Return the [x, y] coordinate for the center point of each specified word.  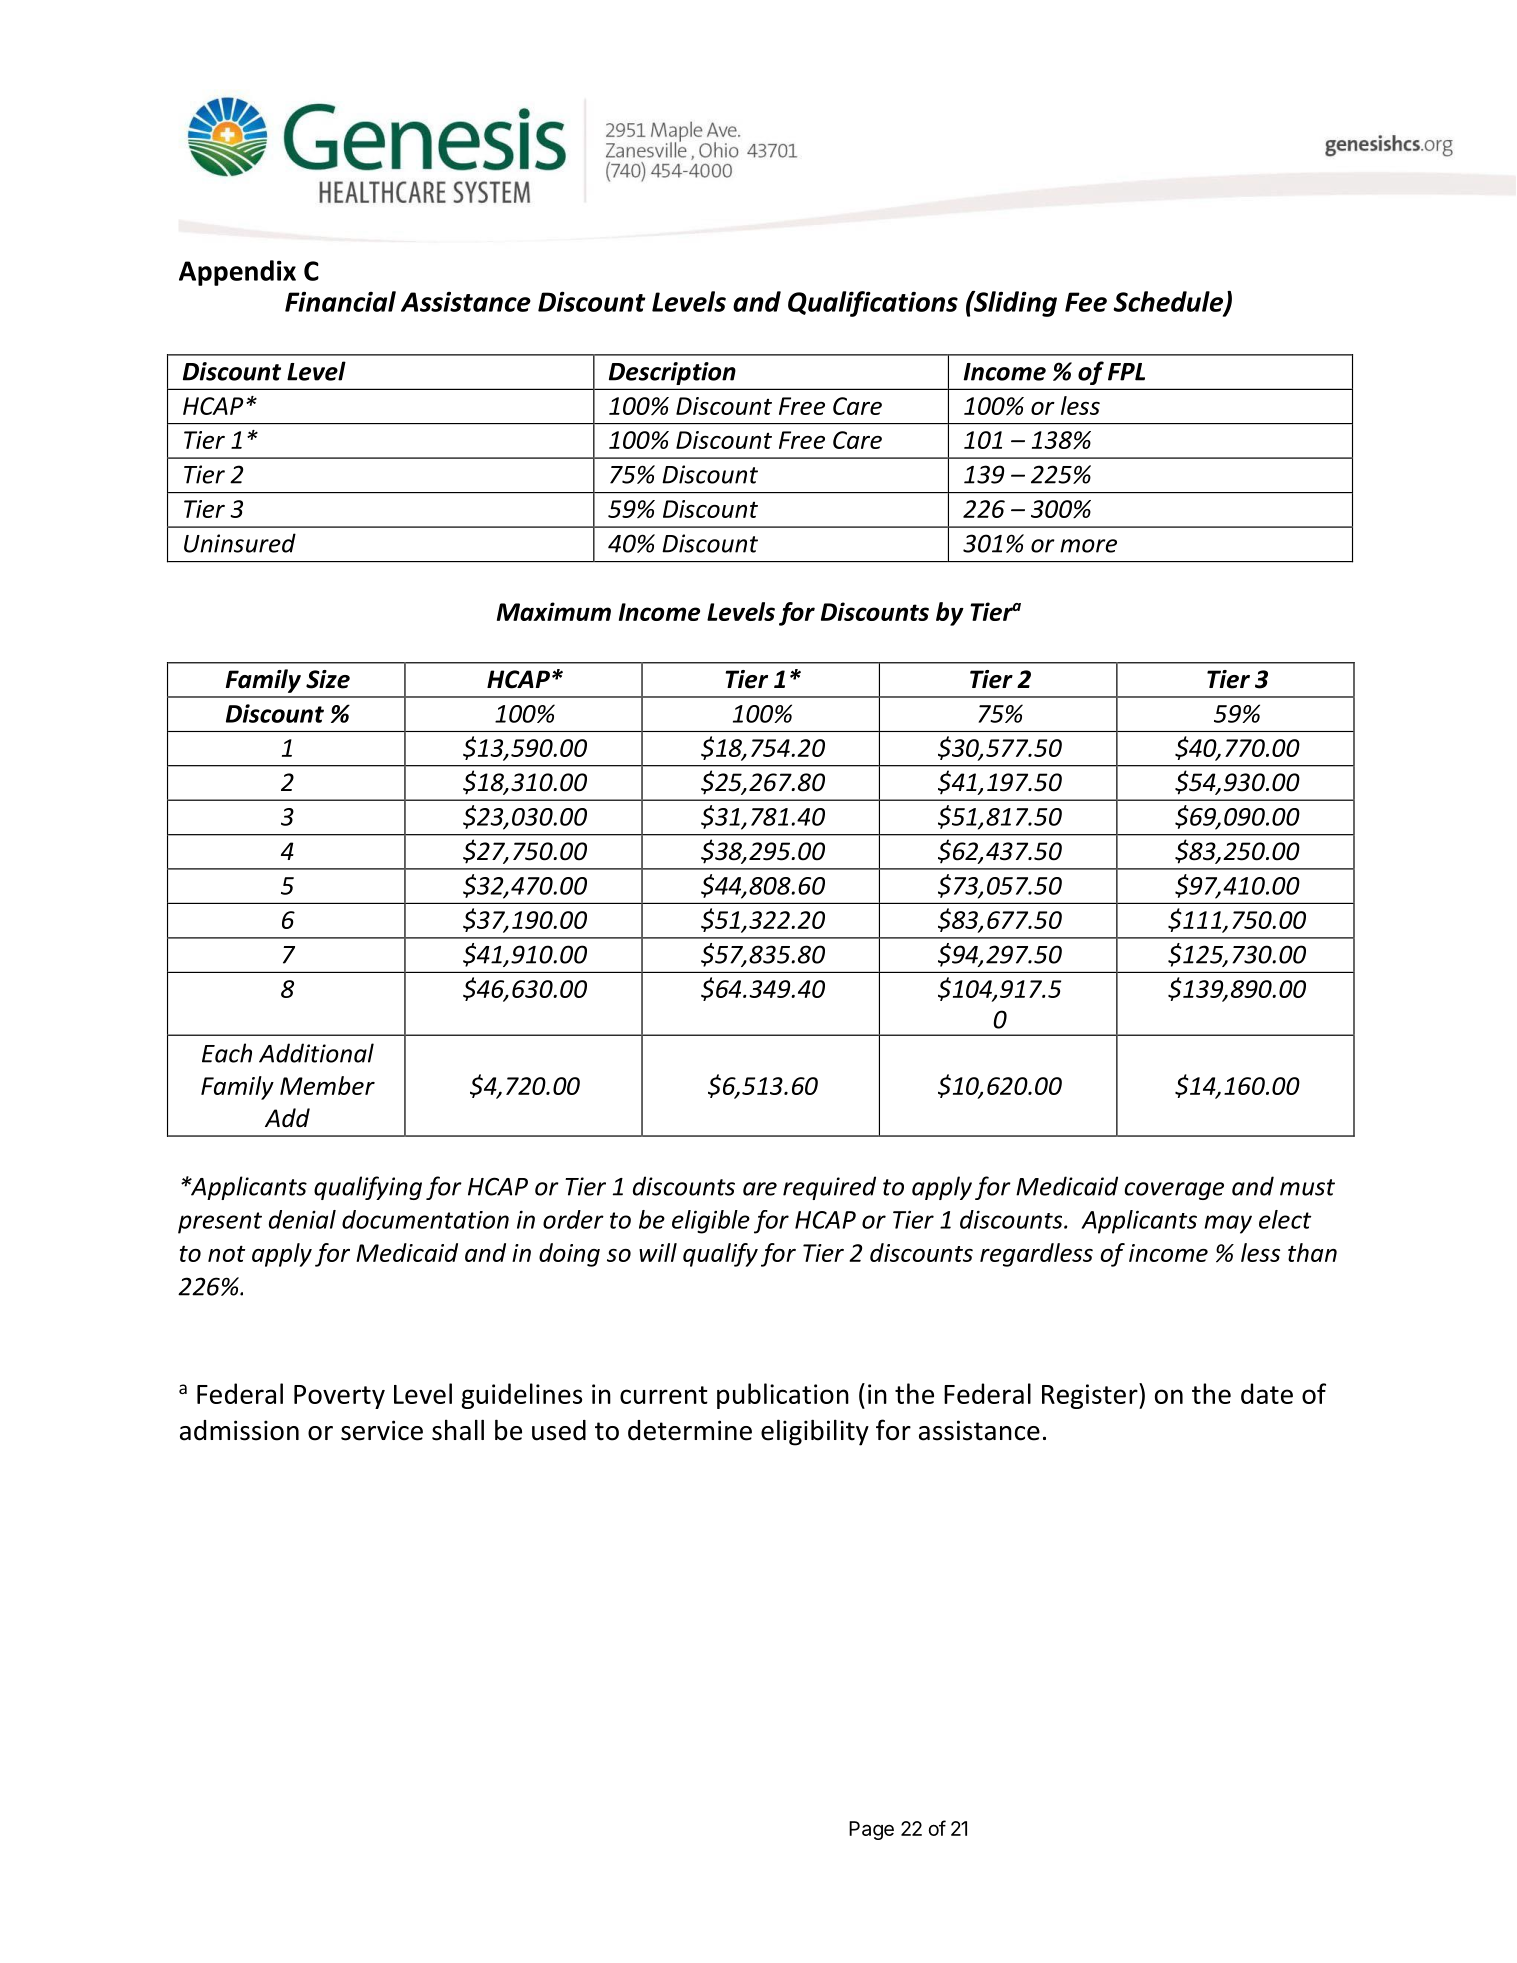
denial [302, 1219]
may [1228, 1224]
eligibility [815, 1432]
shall [458, 1430]
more [1088, 546]
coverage [1174, 1191]
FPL [1126, 372]
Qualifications [873, 304]
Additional [316, 1053]
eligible [711, 1222]
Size [328, 679]
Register [1091, 1396]
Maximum [554, 611]
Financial [340, 301]
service [382, 1430]
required [829, 1188]
